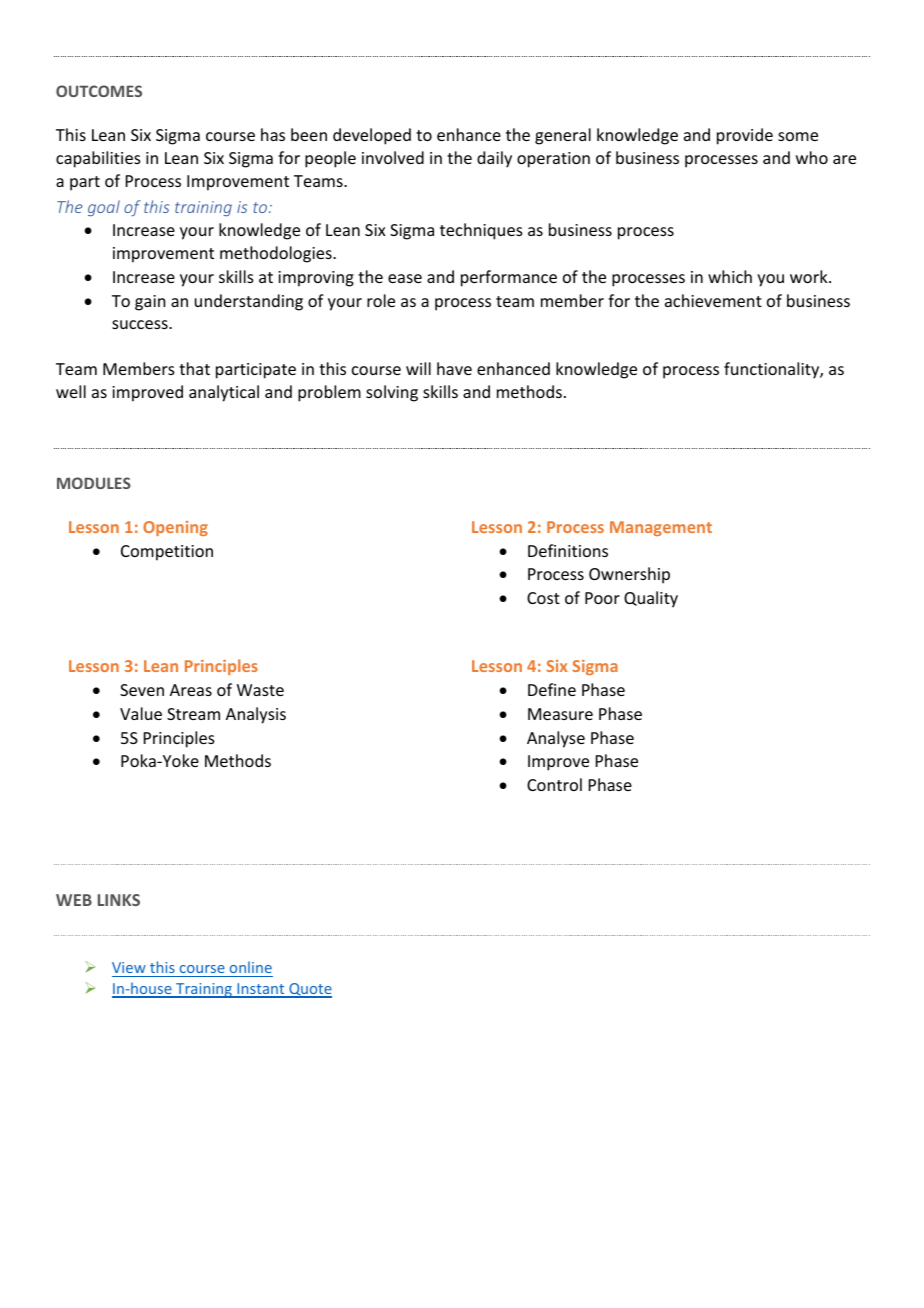 This image has height=1308, width=924. I want to click on Analyse, so click(556, 739).
